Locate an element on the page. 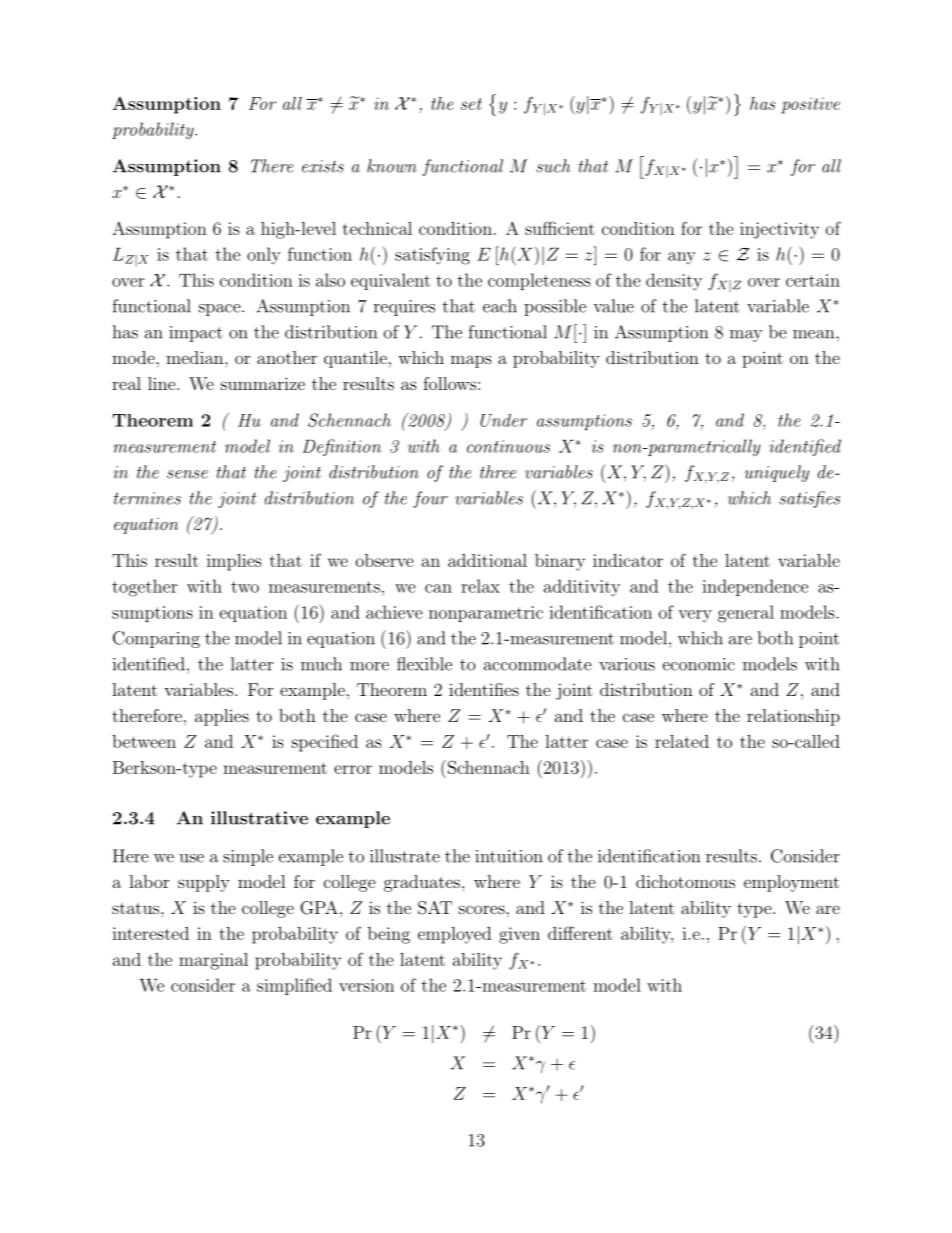 This document has height=1233, width=952. positive is located at coordinates (810, 105).
